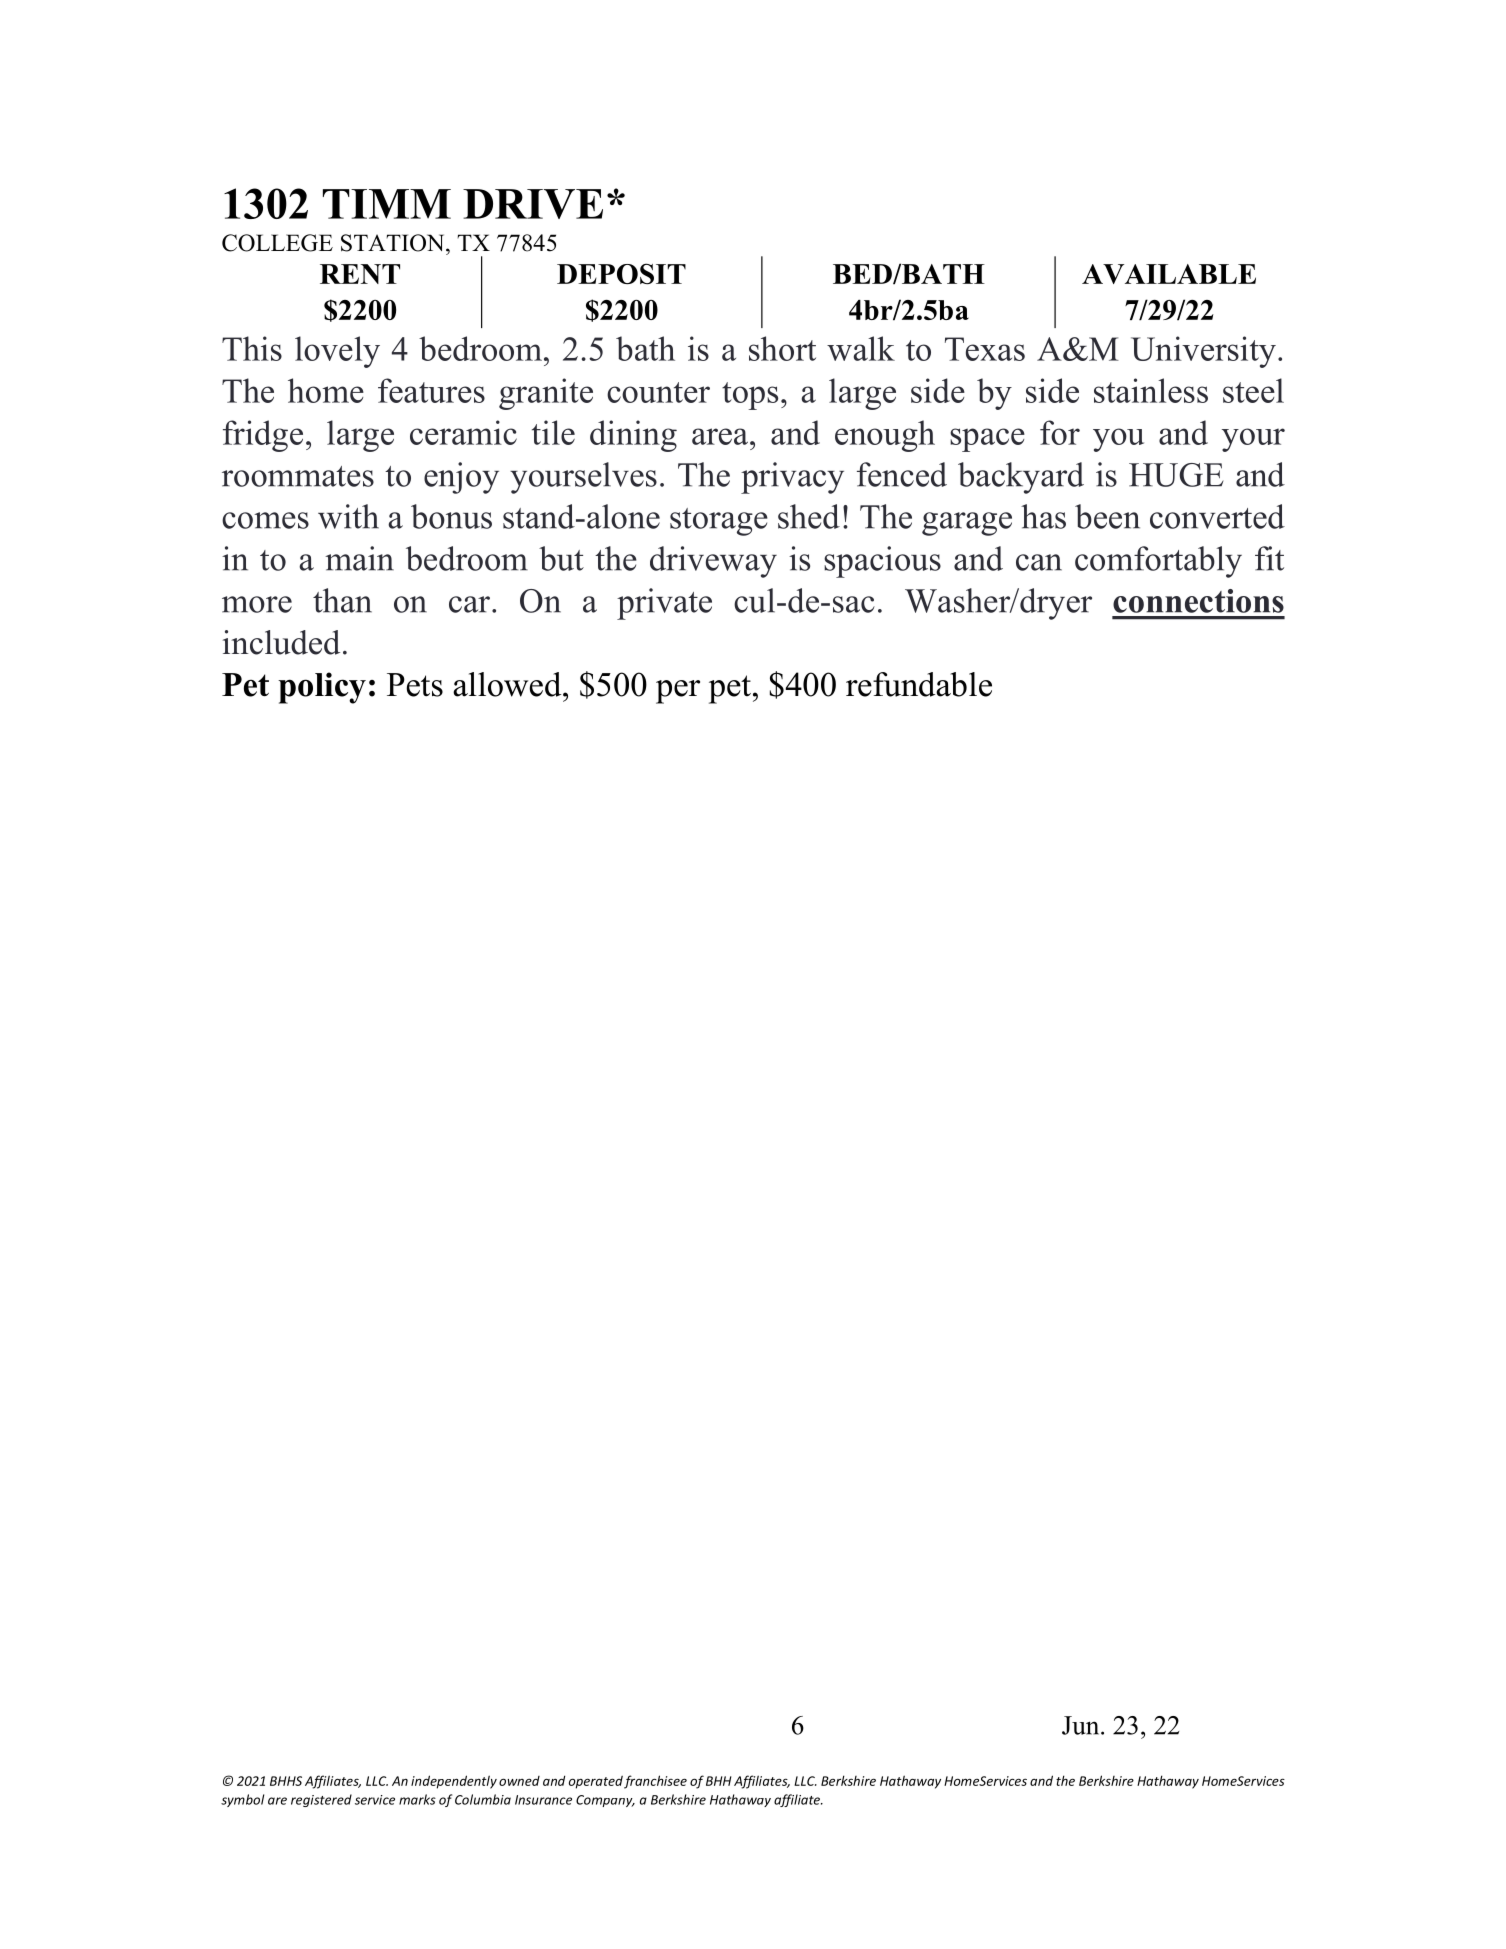 This document has height=1949, width=1506. Describe the element at coordinates (321, 1800) in the document. I see `registered` at that location.
